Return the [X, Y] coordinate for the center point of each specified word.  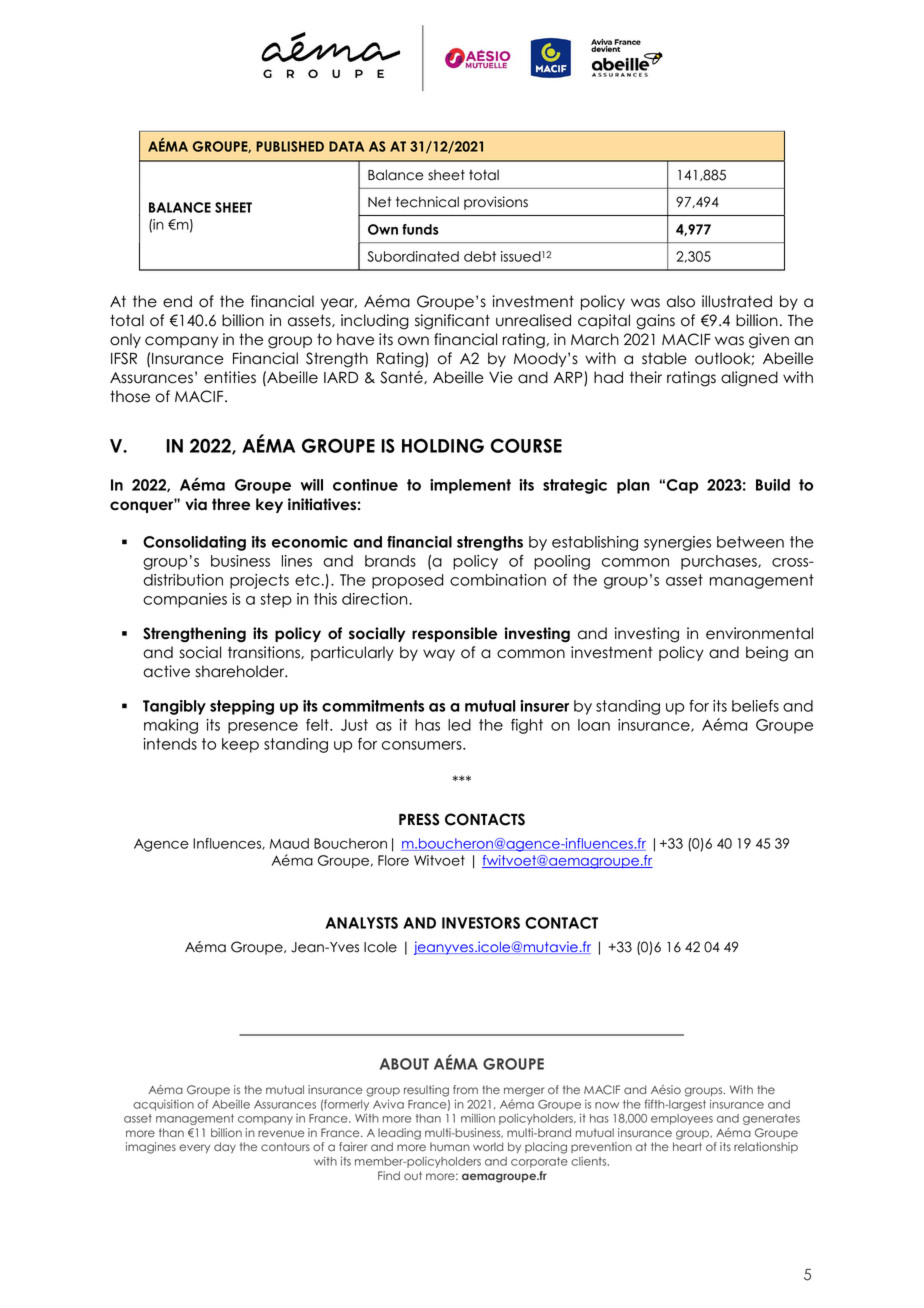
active [166, 671]
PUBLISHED [290, 146]
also [681, 301]
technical [427, 202]
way [439, 655]
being [767, 654]
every [194, 1148]
